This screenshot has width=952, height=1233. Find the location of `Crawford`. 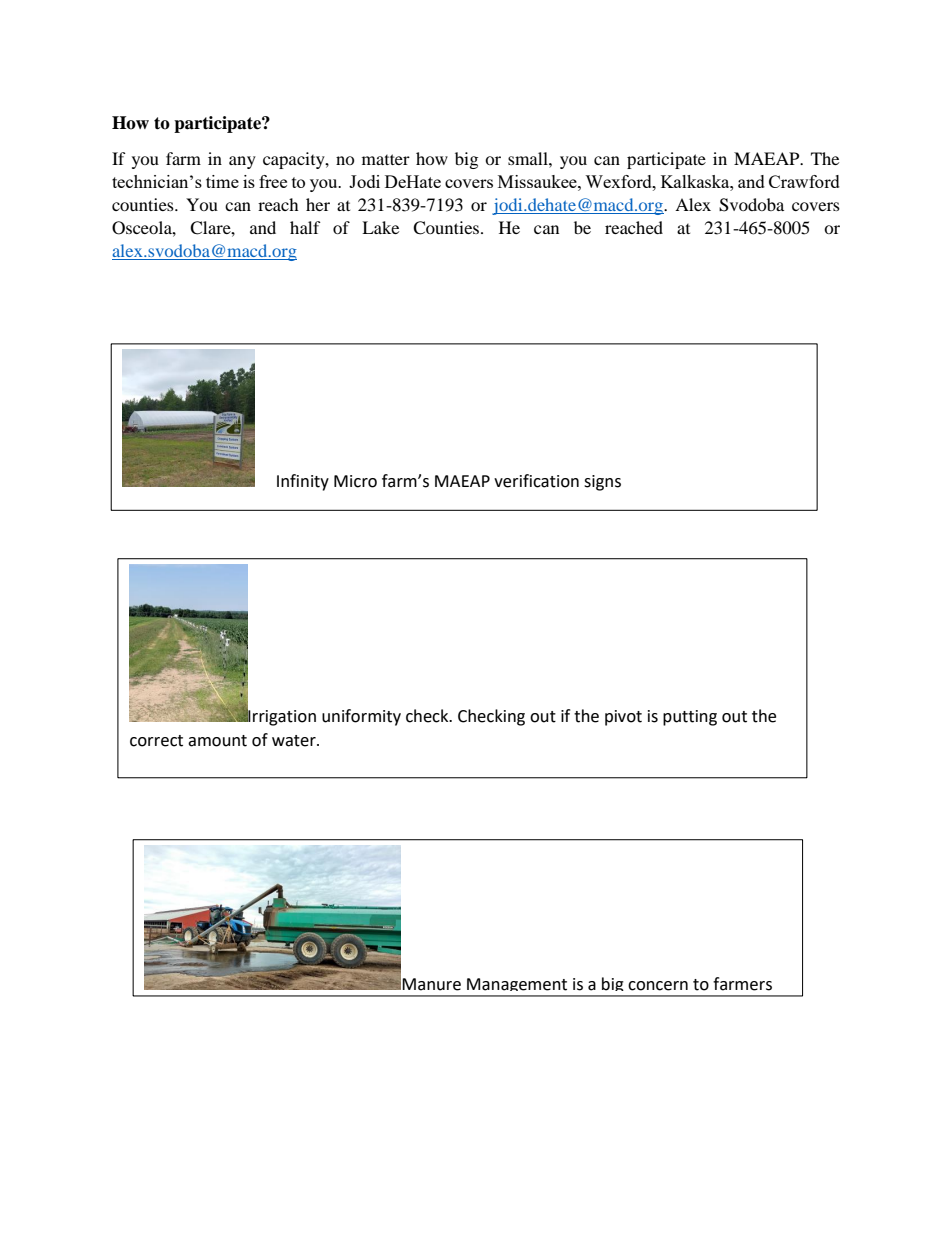

Crawford is located at coordinates (804, 181).
